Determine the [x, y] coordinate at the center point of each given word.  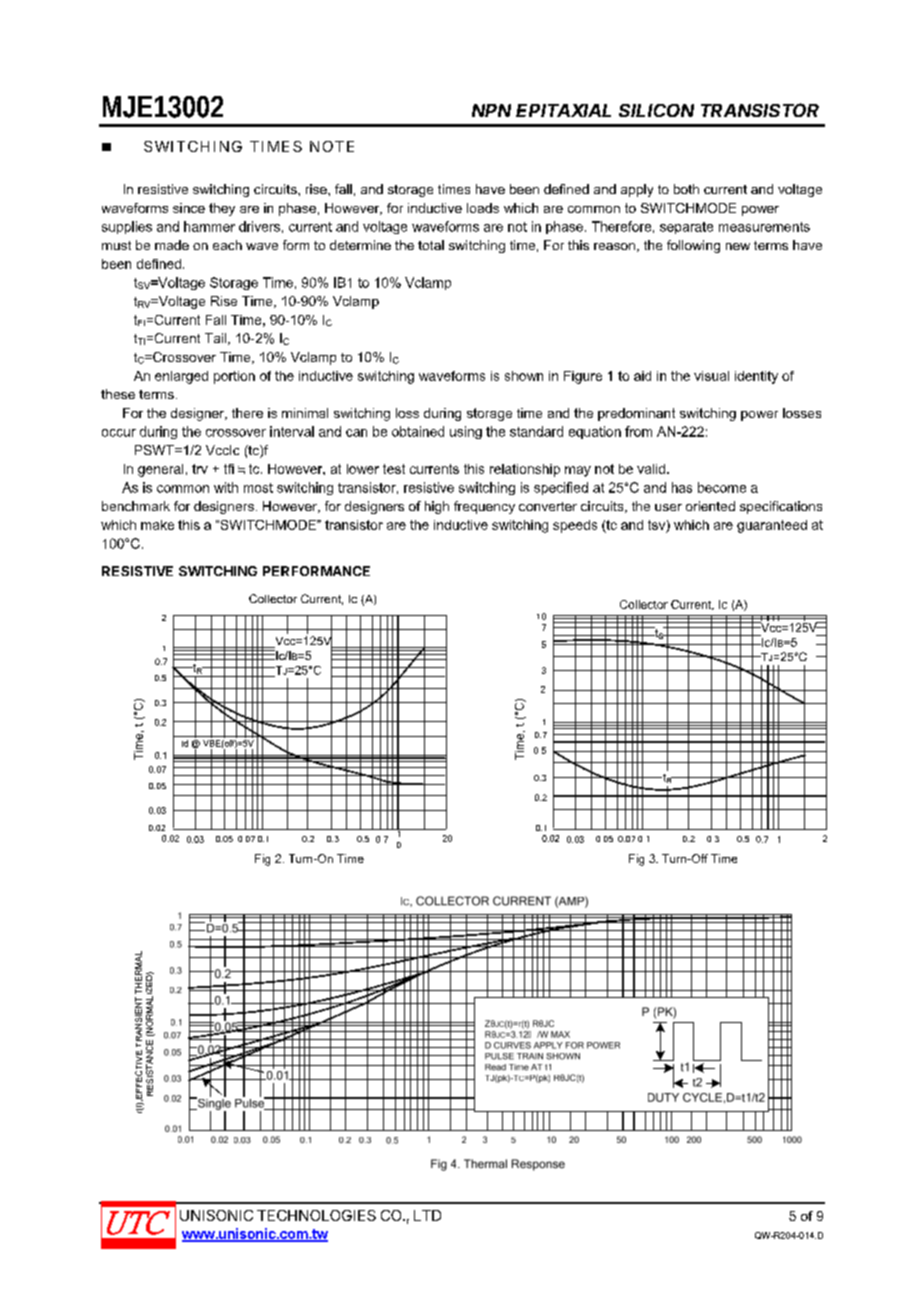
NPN [491, 110]
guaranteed [772, 526]
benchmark [136, 506]
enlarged [181, 377]
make [157, 525]
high [437, 507]
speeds [575, 526]
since [189, 208]
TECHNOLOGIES [316, 1215]
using [466, 432]
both [686, 189]
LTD [427, 1215]
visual [711, 376]
